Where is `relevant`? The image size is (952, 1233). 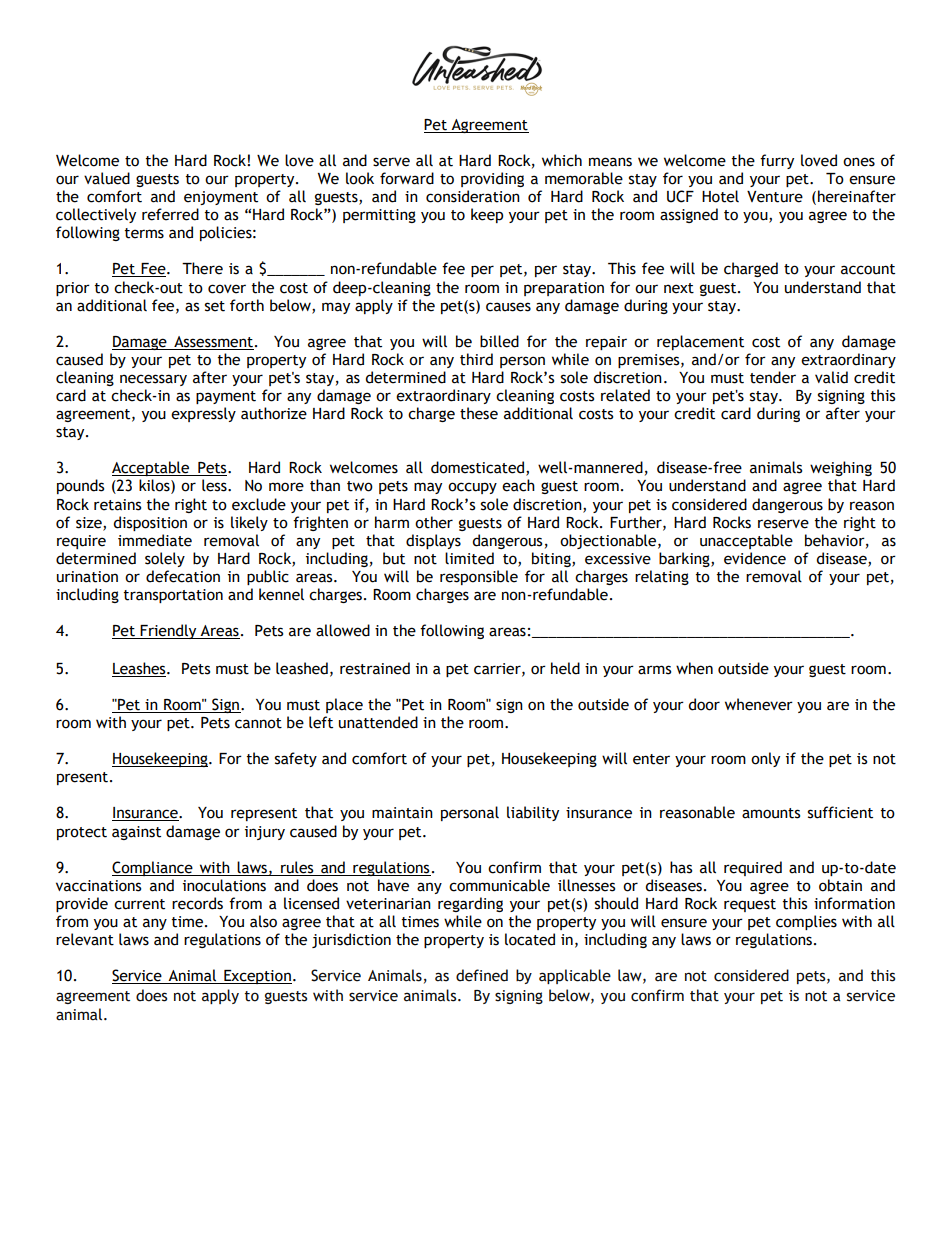 relevant is located at coordinates (85, 939).
